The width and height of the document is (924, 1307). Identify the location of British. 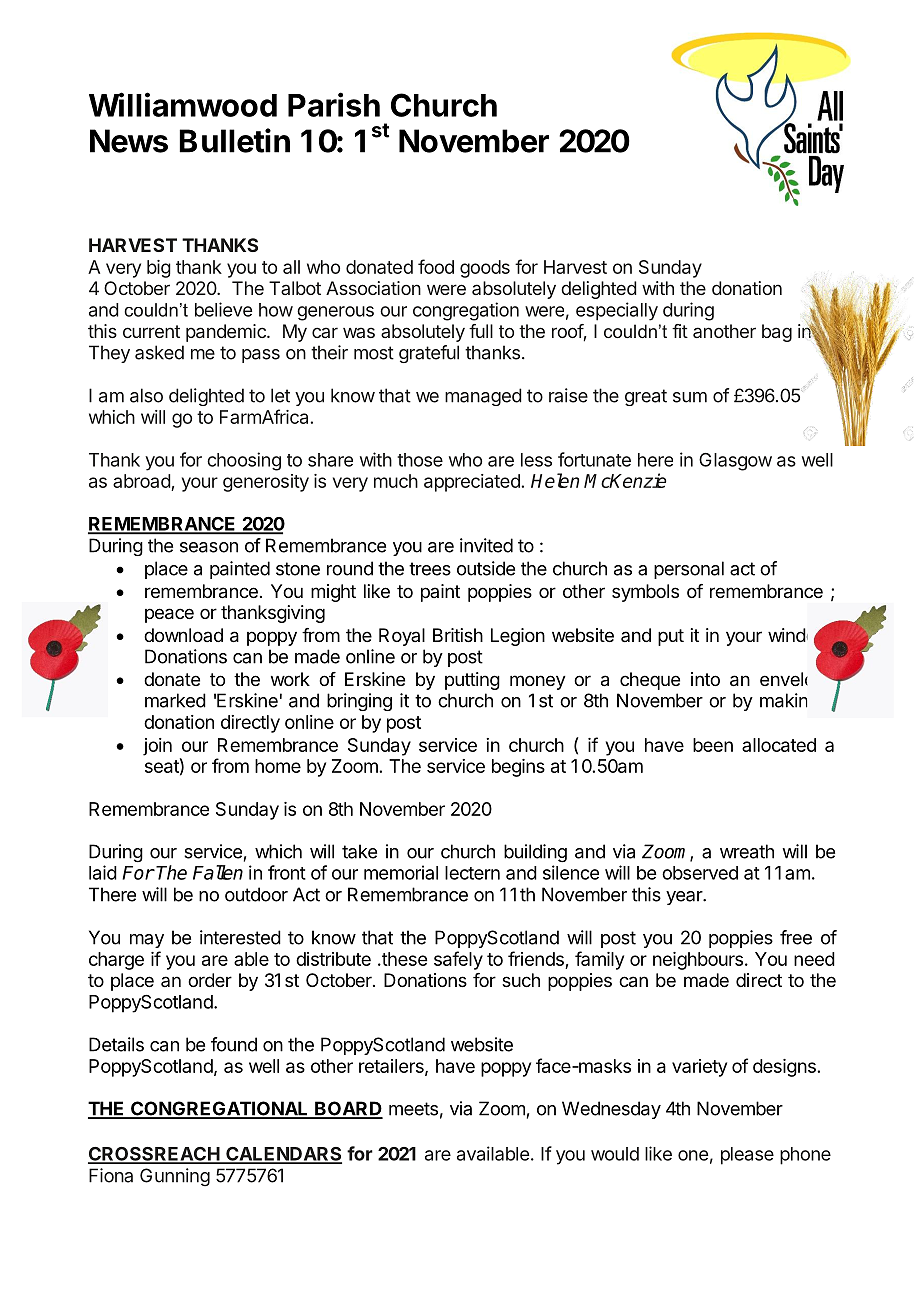
(458, 635).
